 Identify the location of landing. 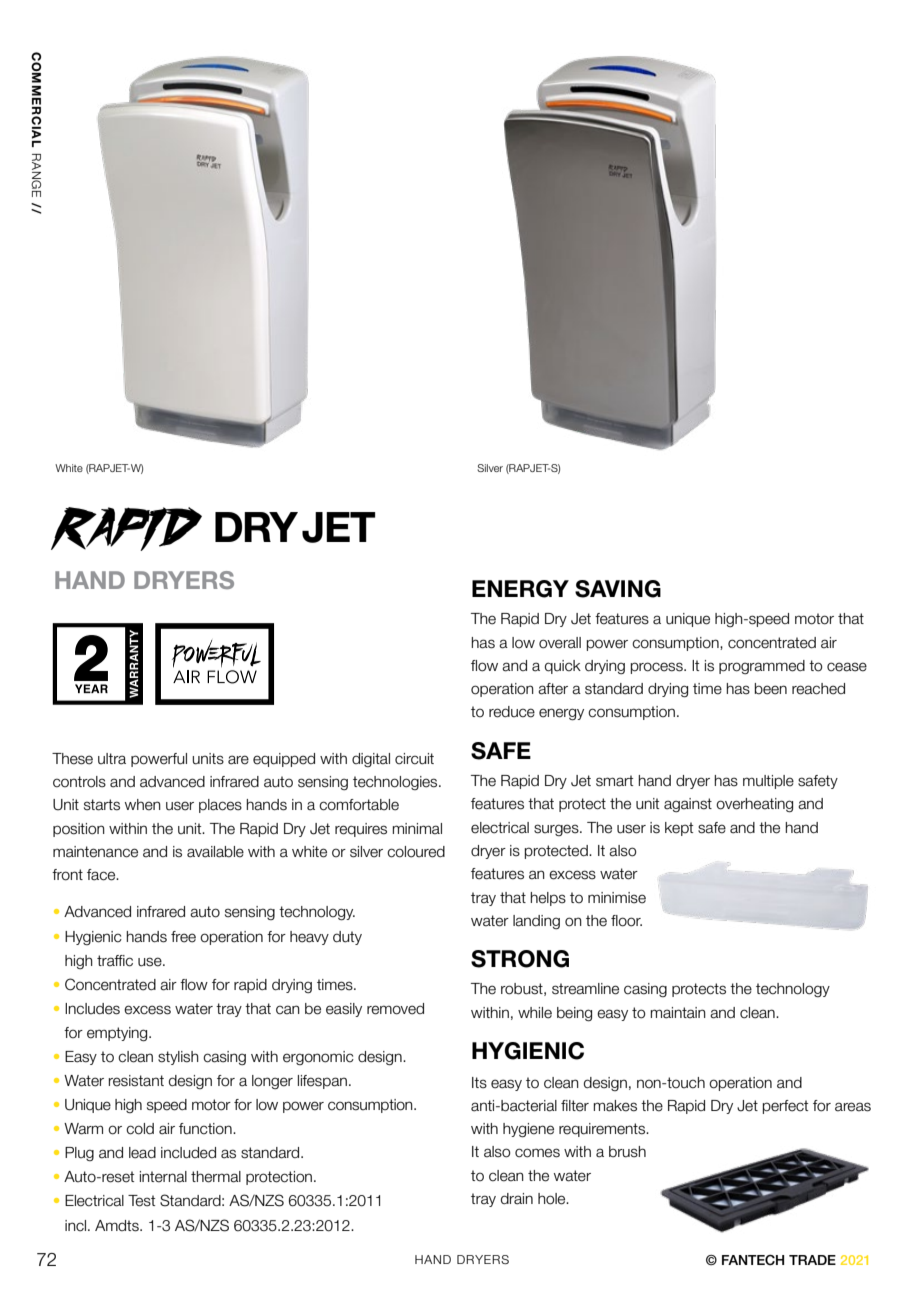
(536, 922).
